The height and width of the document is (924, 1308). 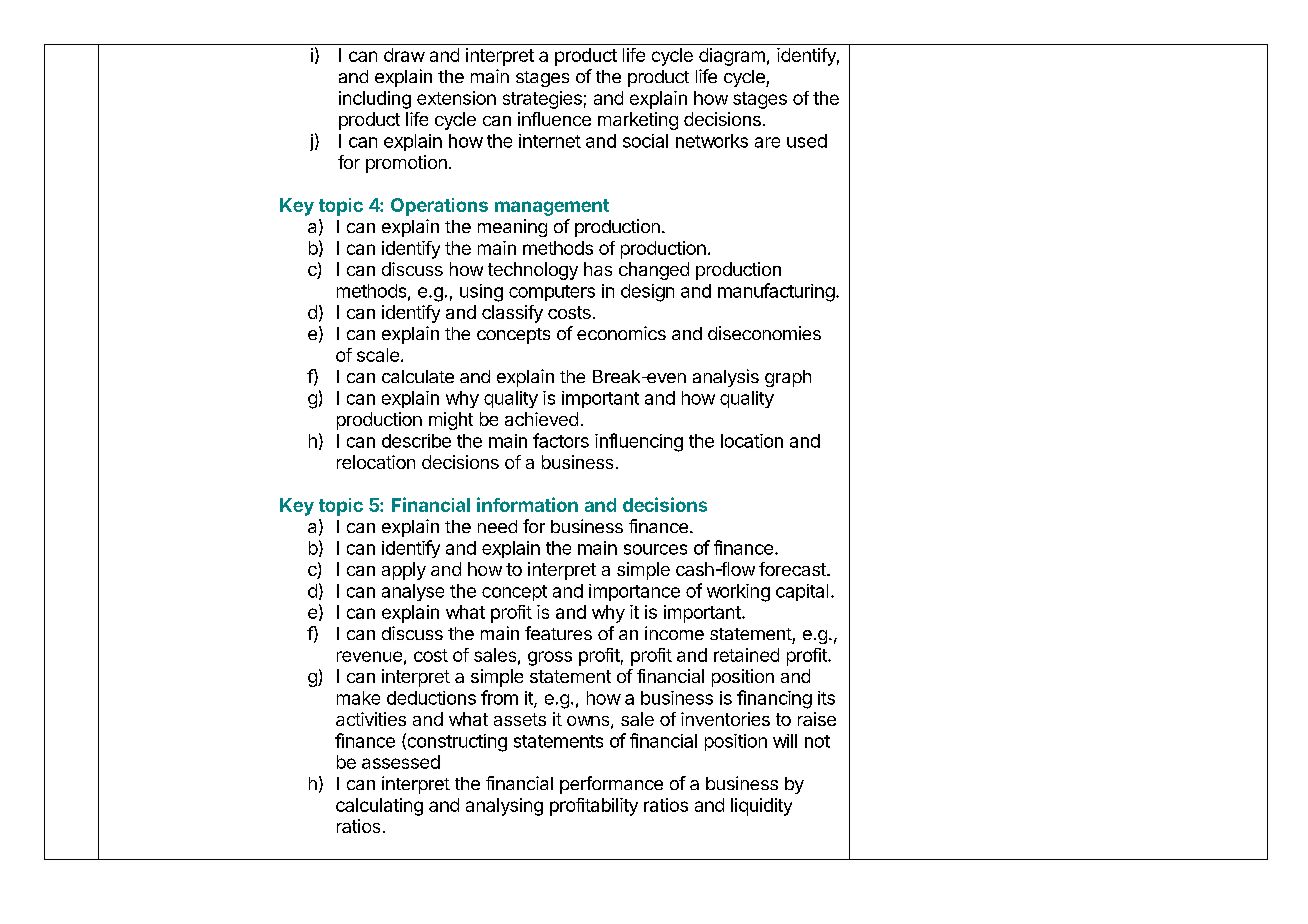 I want to click on are, so click(x=767, y=142).
